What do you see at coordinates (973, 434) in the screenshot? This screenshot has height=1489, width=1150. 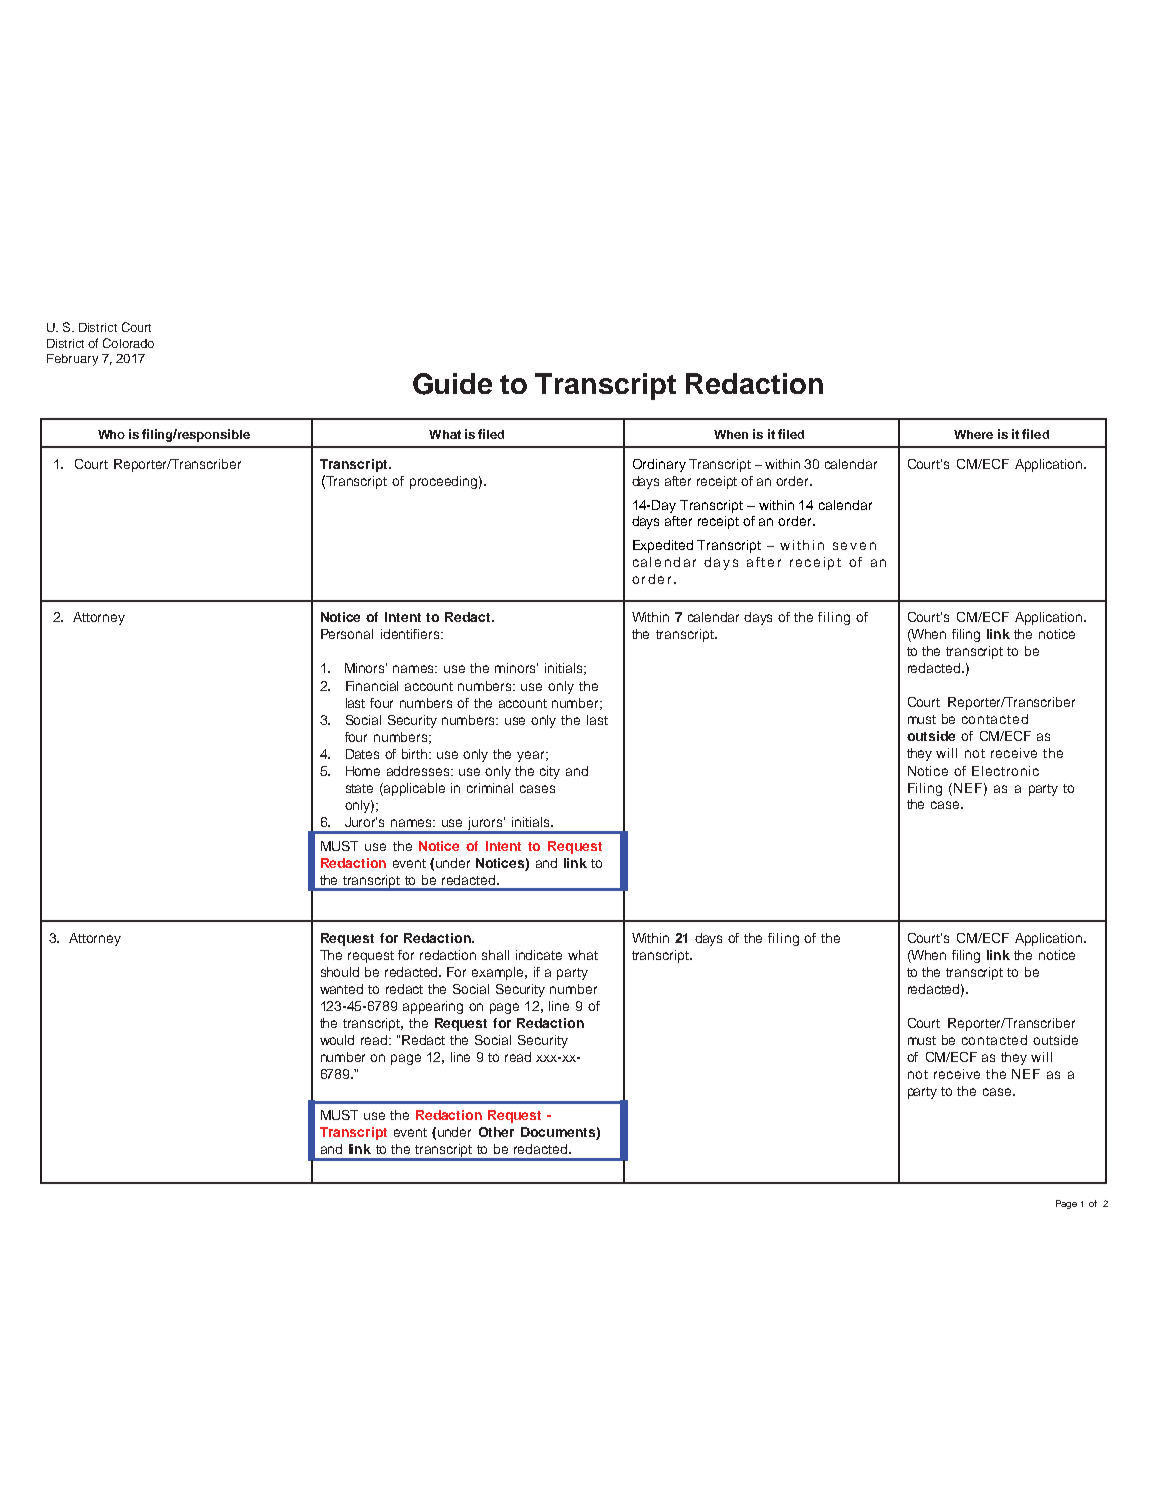 I see `Where` at bounding box center [973, 434].
